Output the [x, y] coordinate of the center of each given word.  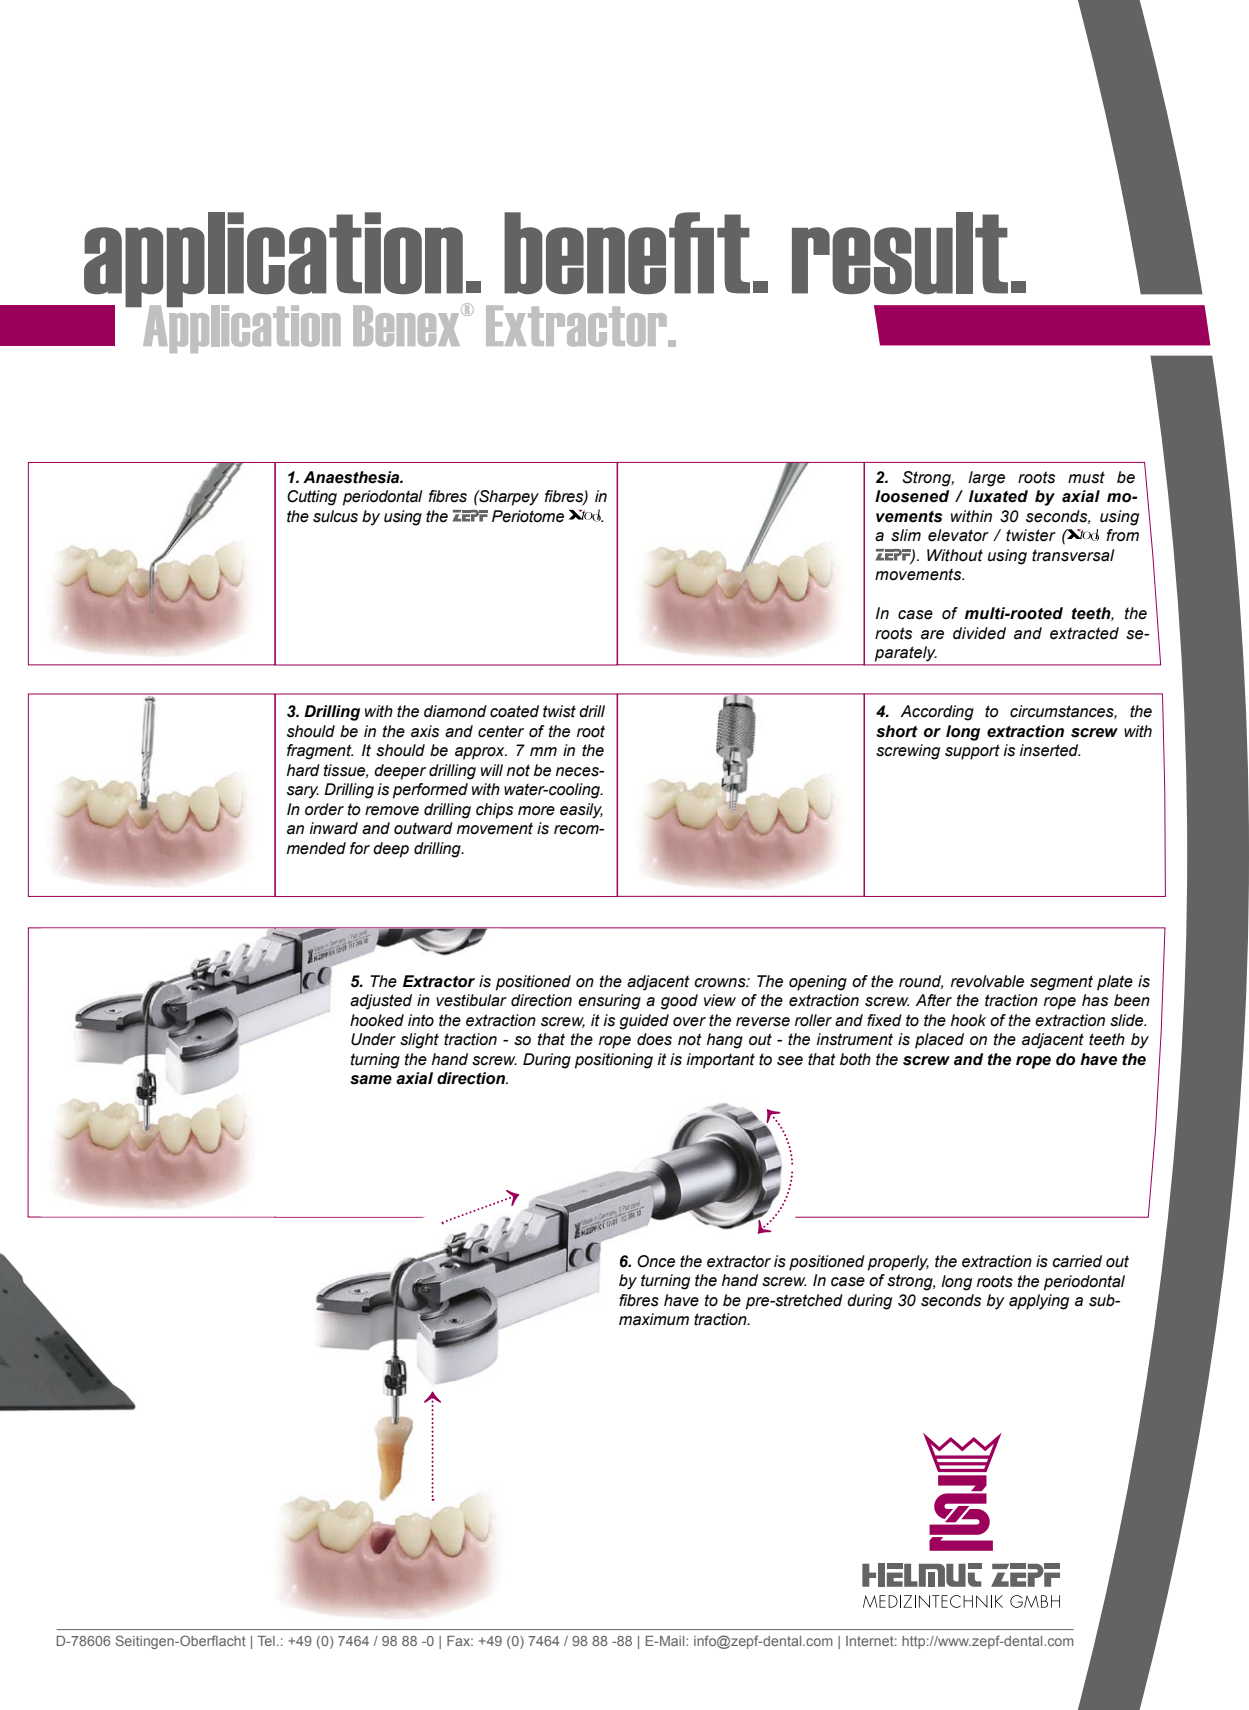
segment [1061, 983]
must [1086, 477]
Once [656, 1261]
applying [1039, 1302]
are [932, 635]
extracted [1084, 633]
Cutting [312, 498]
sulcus [335, 516]
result [900, 253]
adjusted [381, 1002]
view [720, 1000]
